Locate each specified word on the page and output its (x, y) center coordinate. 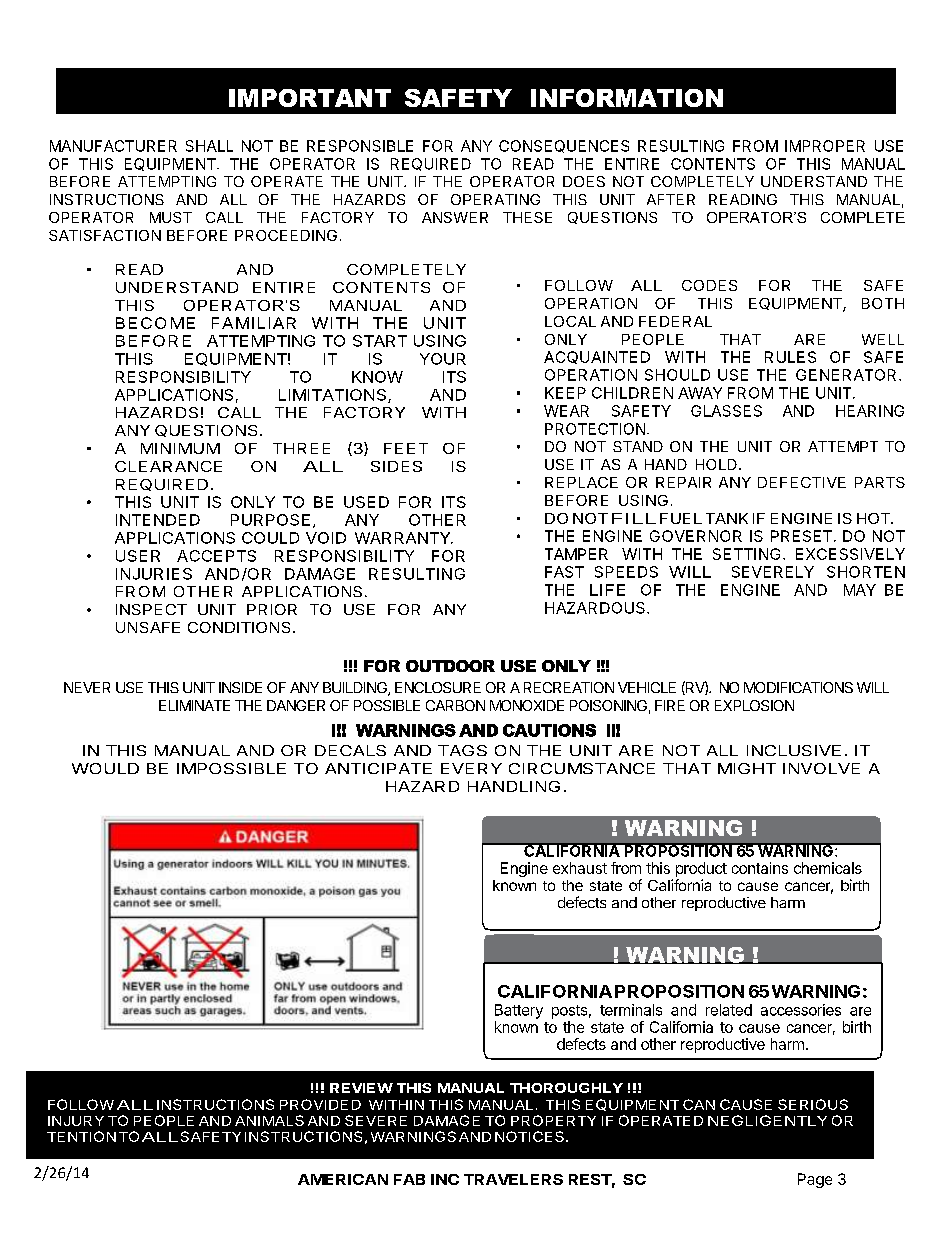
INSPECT (151, 609)
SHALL (209, 146)
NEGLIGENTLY (767, 1120)
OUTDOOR (450, 666)
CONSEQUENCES (564, 146)
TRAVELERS (513, 1179)
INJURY (76, 1121)
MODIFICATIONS (798, 687)
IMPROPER (825, 146)
